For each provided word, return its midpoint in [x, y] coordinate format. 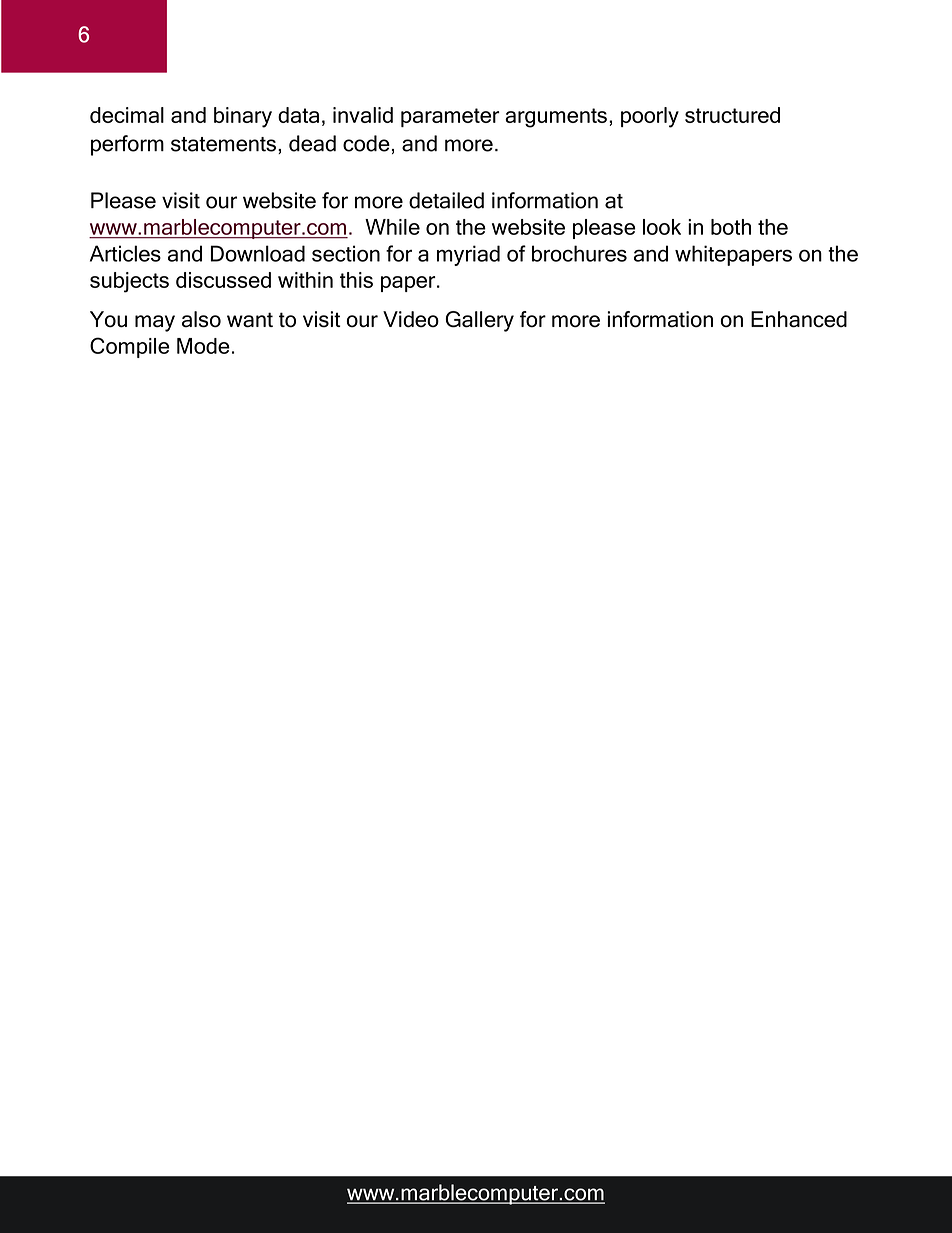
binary [243, 117]
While [392, 227]
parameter [450, 117]
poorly [650, 117]
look [662, 227]
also [201, 319]
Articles [125, 253]
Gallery [480, 321]
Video [411, 319]
